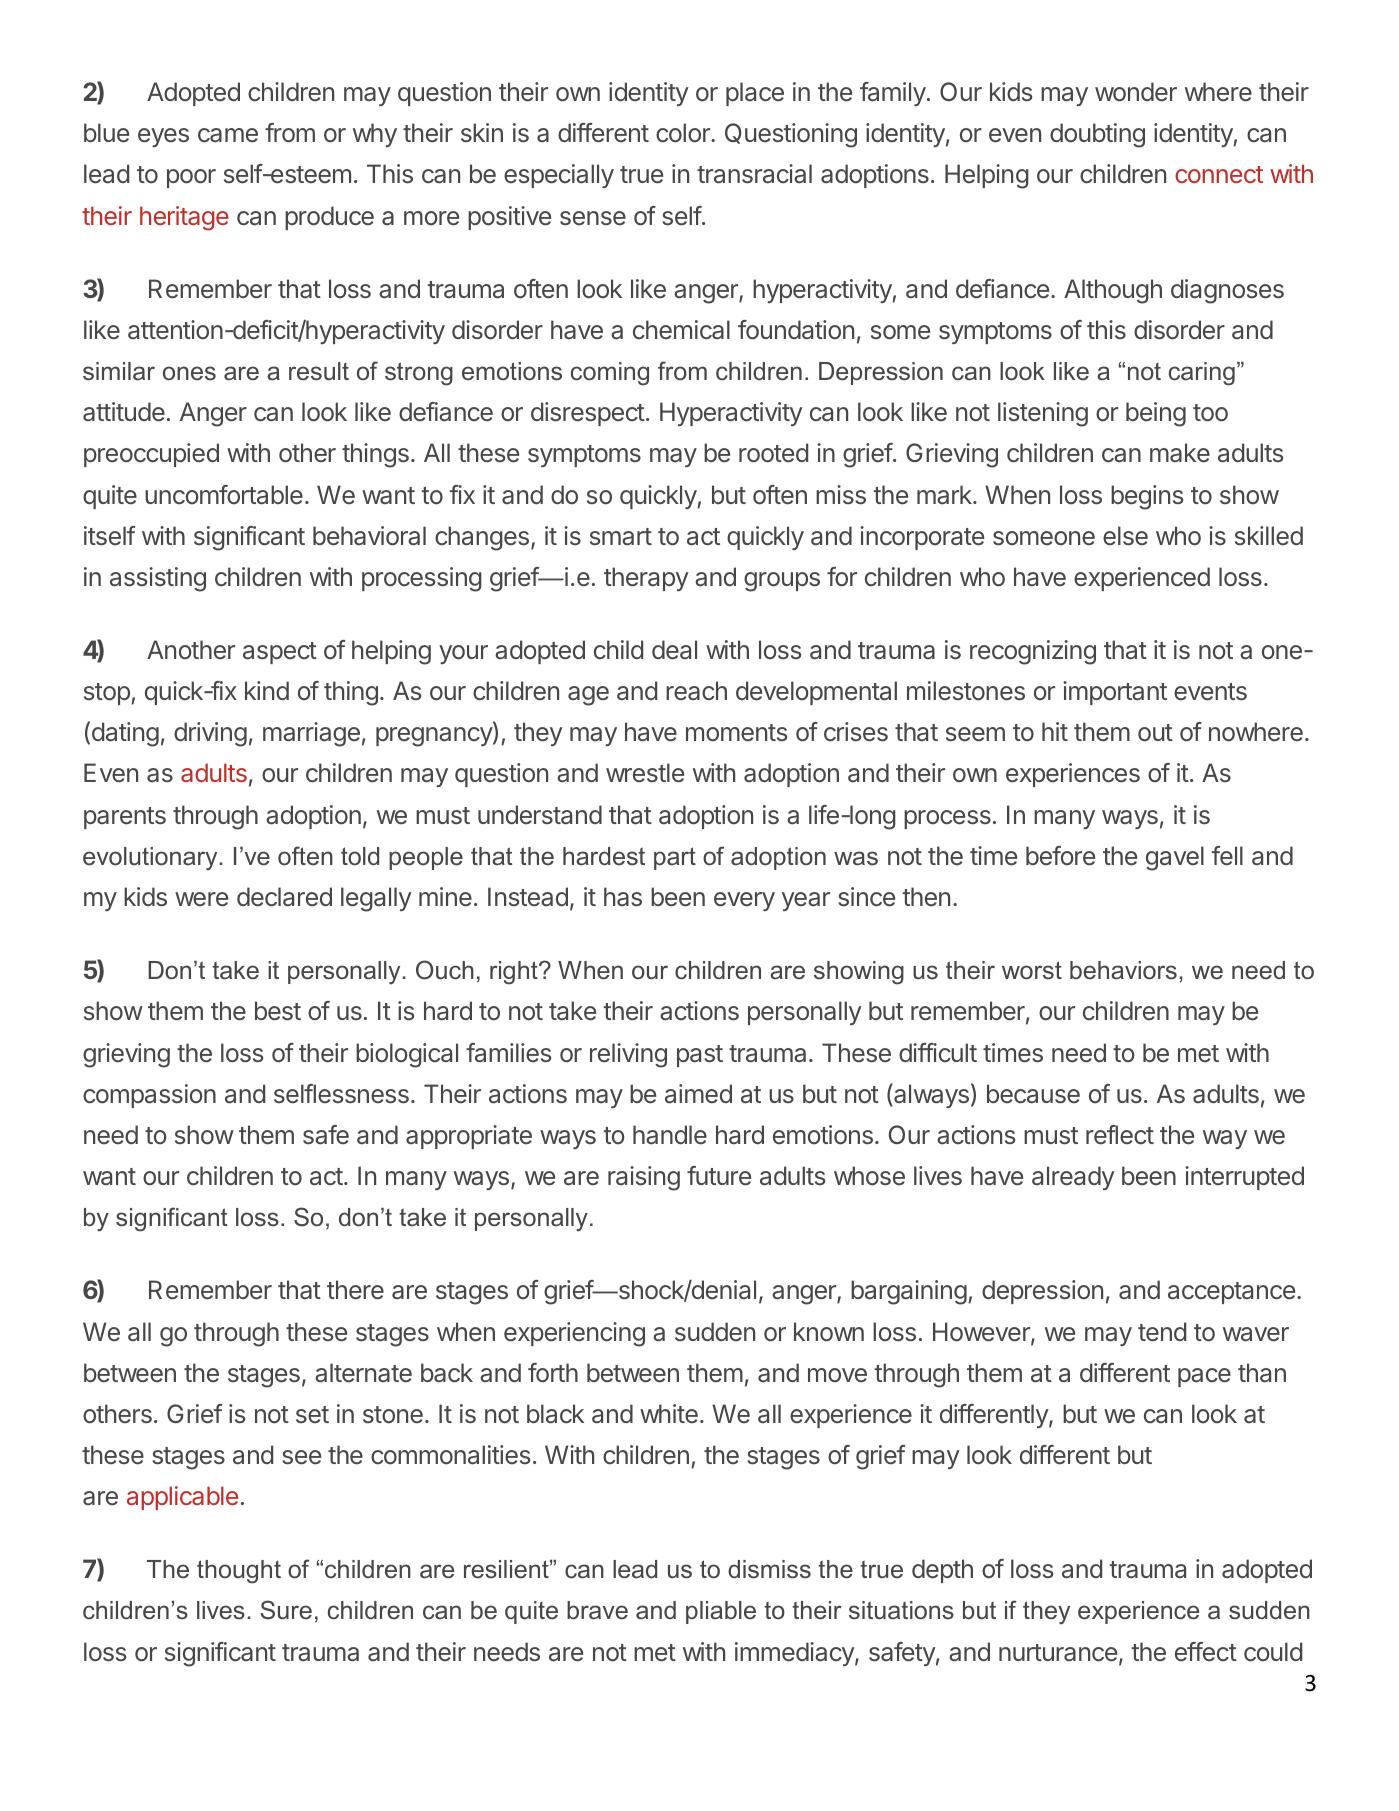  Describe the element at coordinates (1097, 135) in the screenshot. I see `doubting` at that location.
